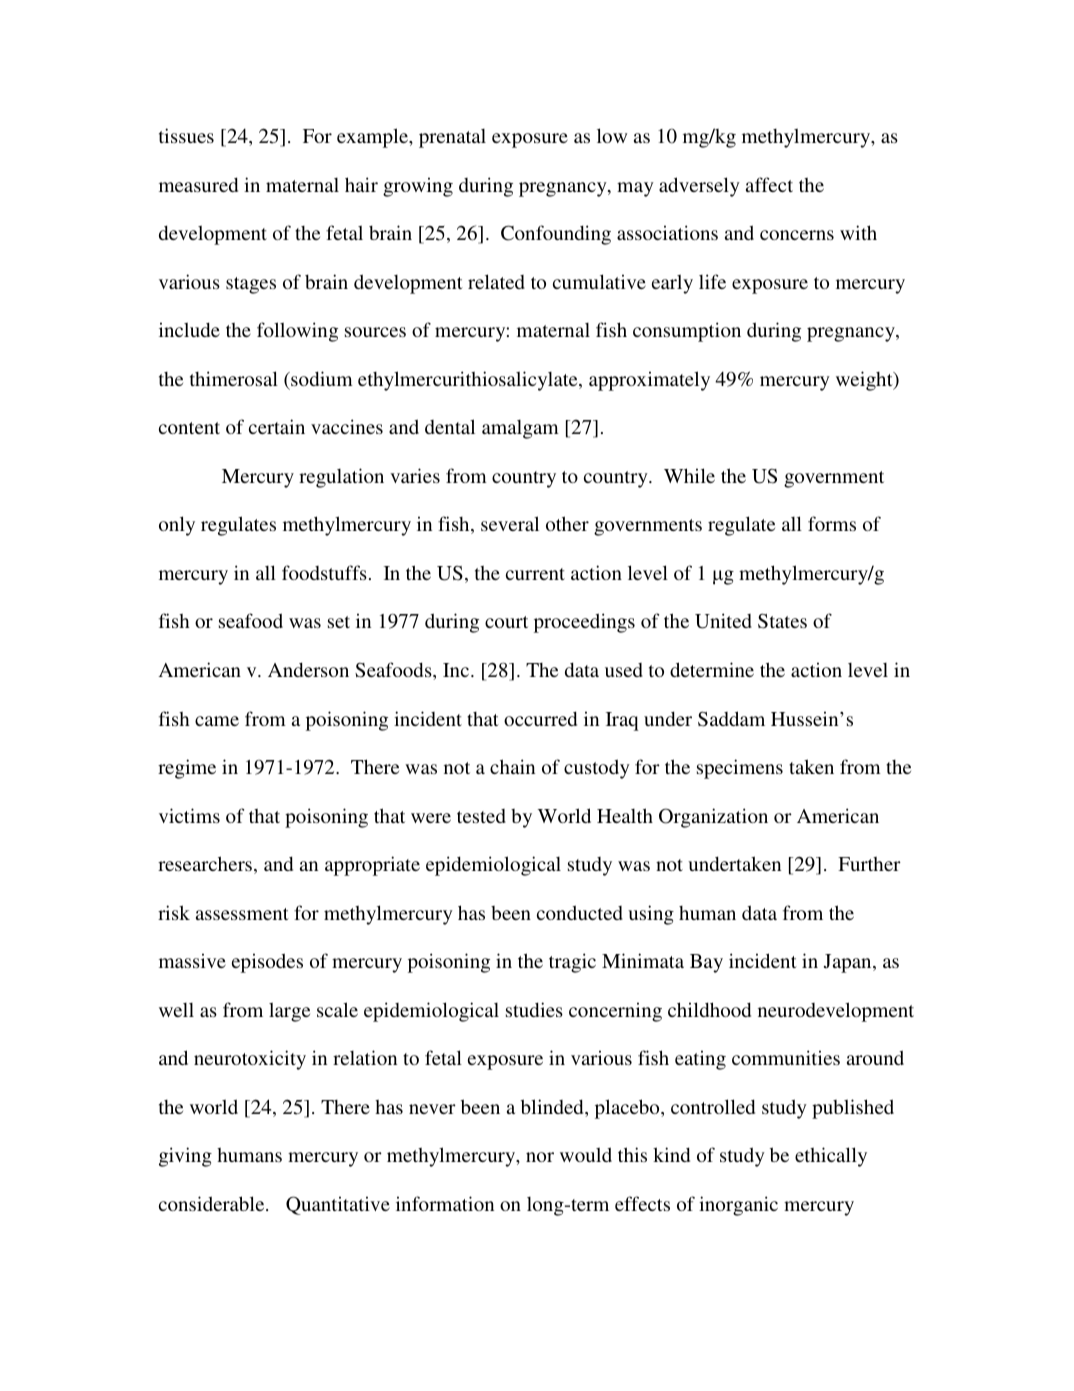 This screenshot has width=1074, height=1391. Describe the element at coordinates (308, 669) in the screenshot. I see `Anderson` at that location.
